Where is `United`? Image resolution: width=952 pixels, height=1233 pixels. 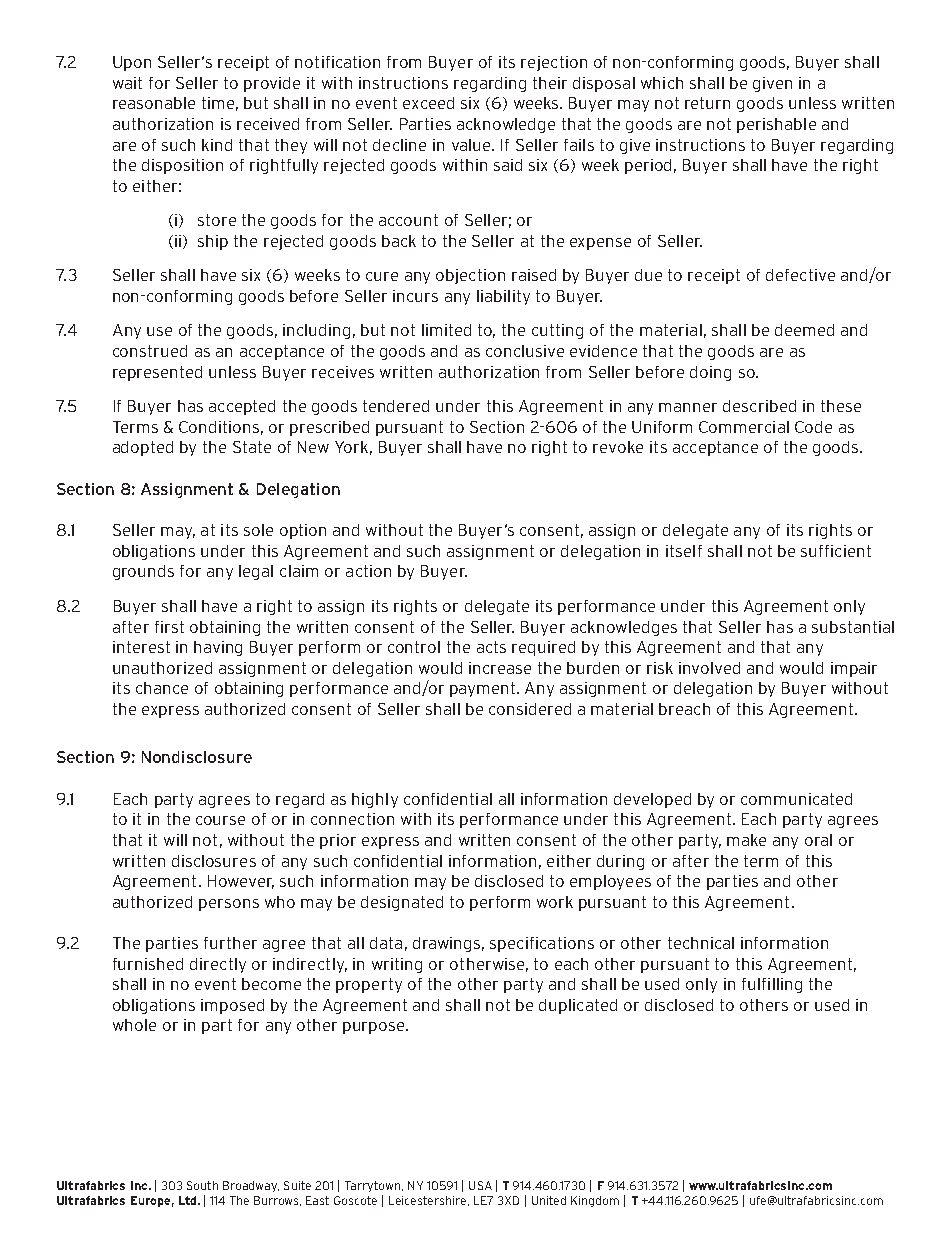 United is located at coordinates (549, 1200).
